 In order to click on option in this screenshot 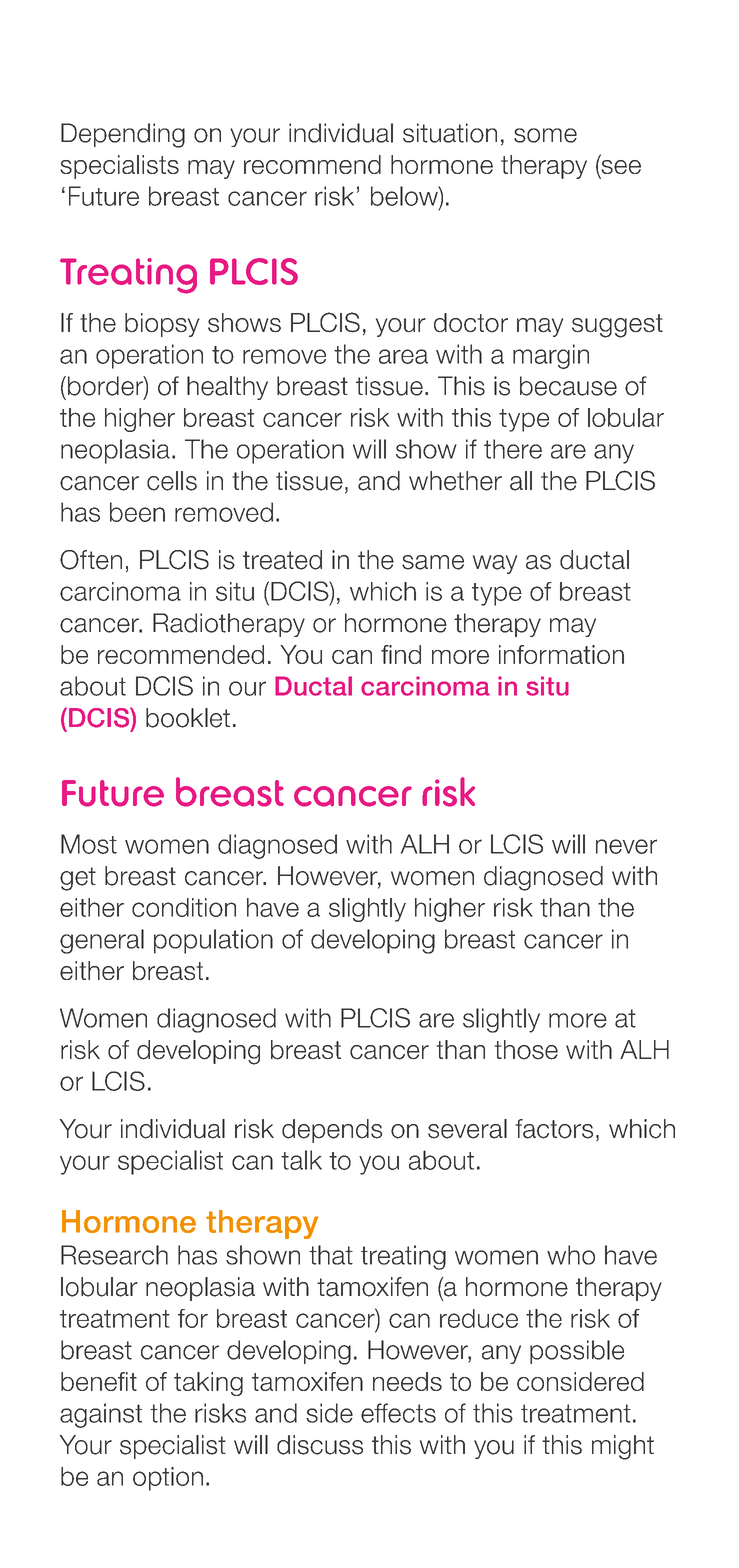, I will do `click(168, 1479)`.
